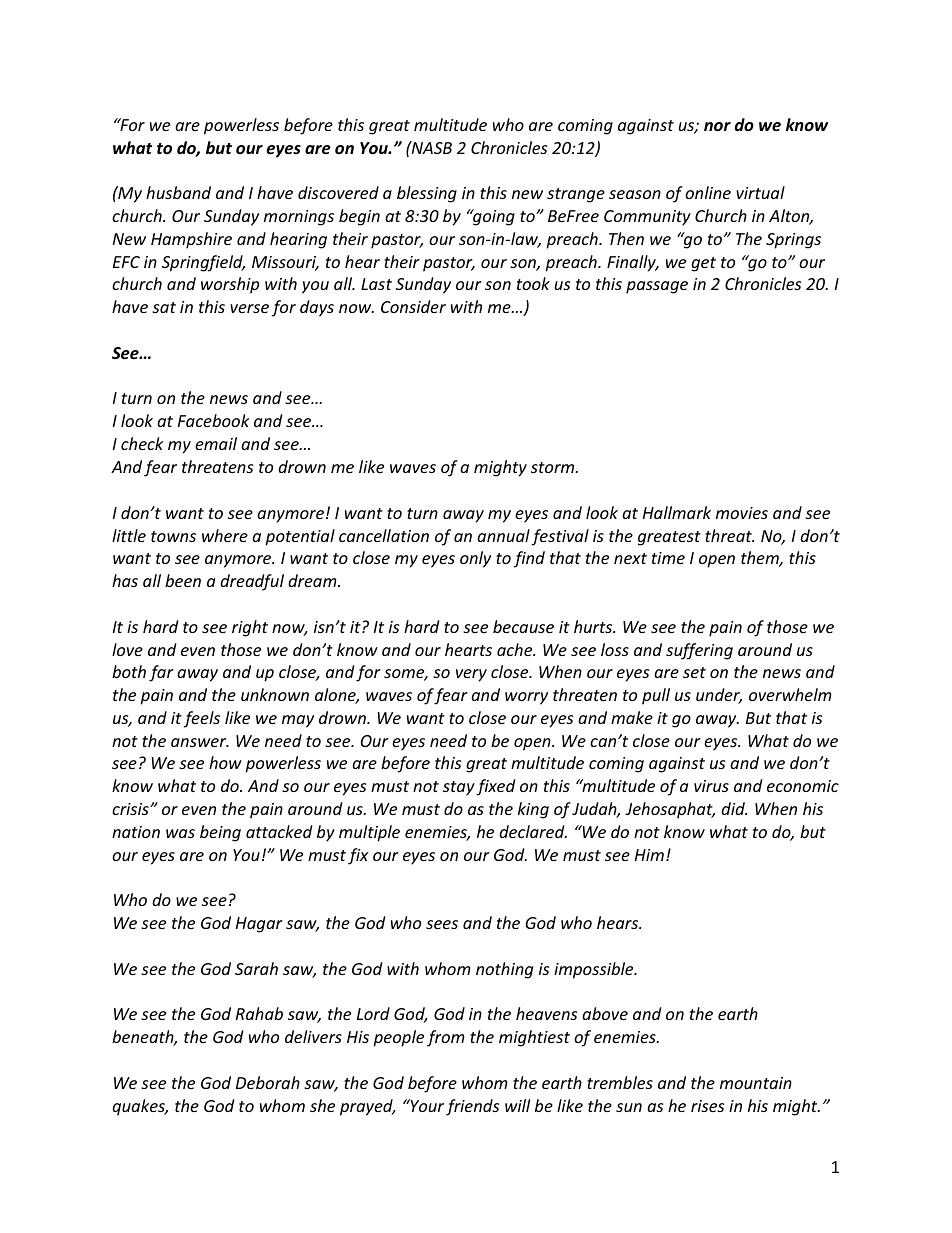 The width and height of the screenshot is (952, 1233). I want to click on blessing, so click(427, 194).
